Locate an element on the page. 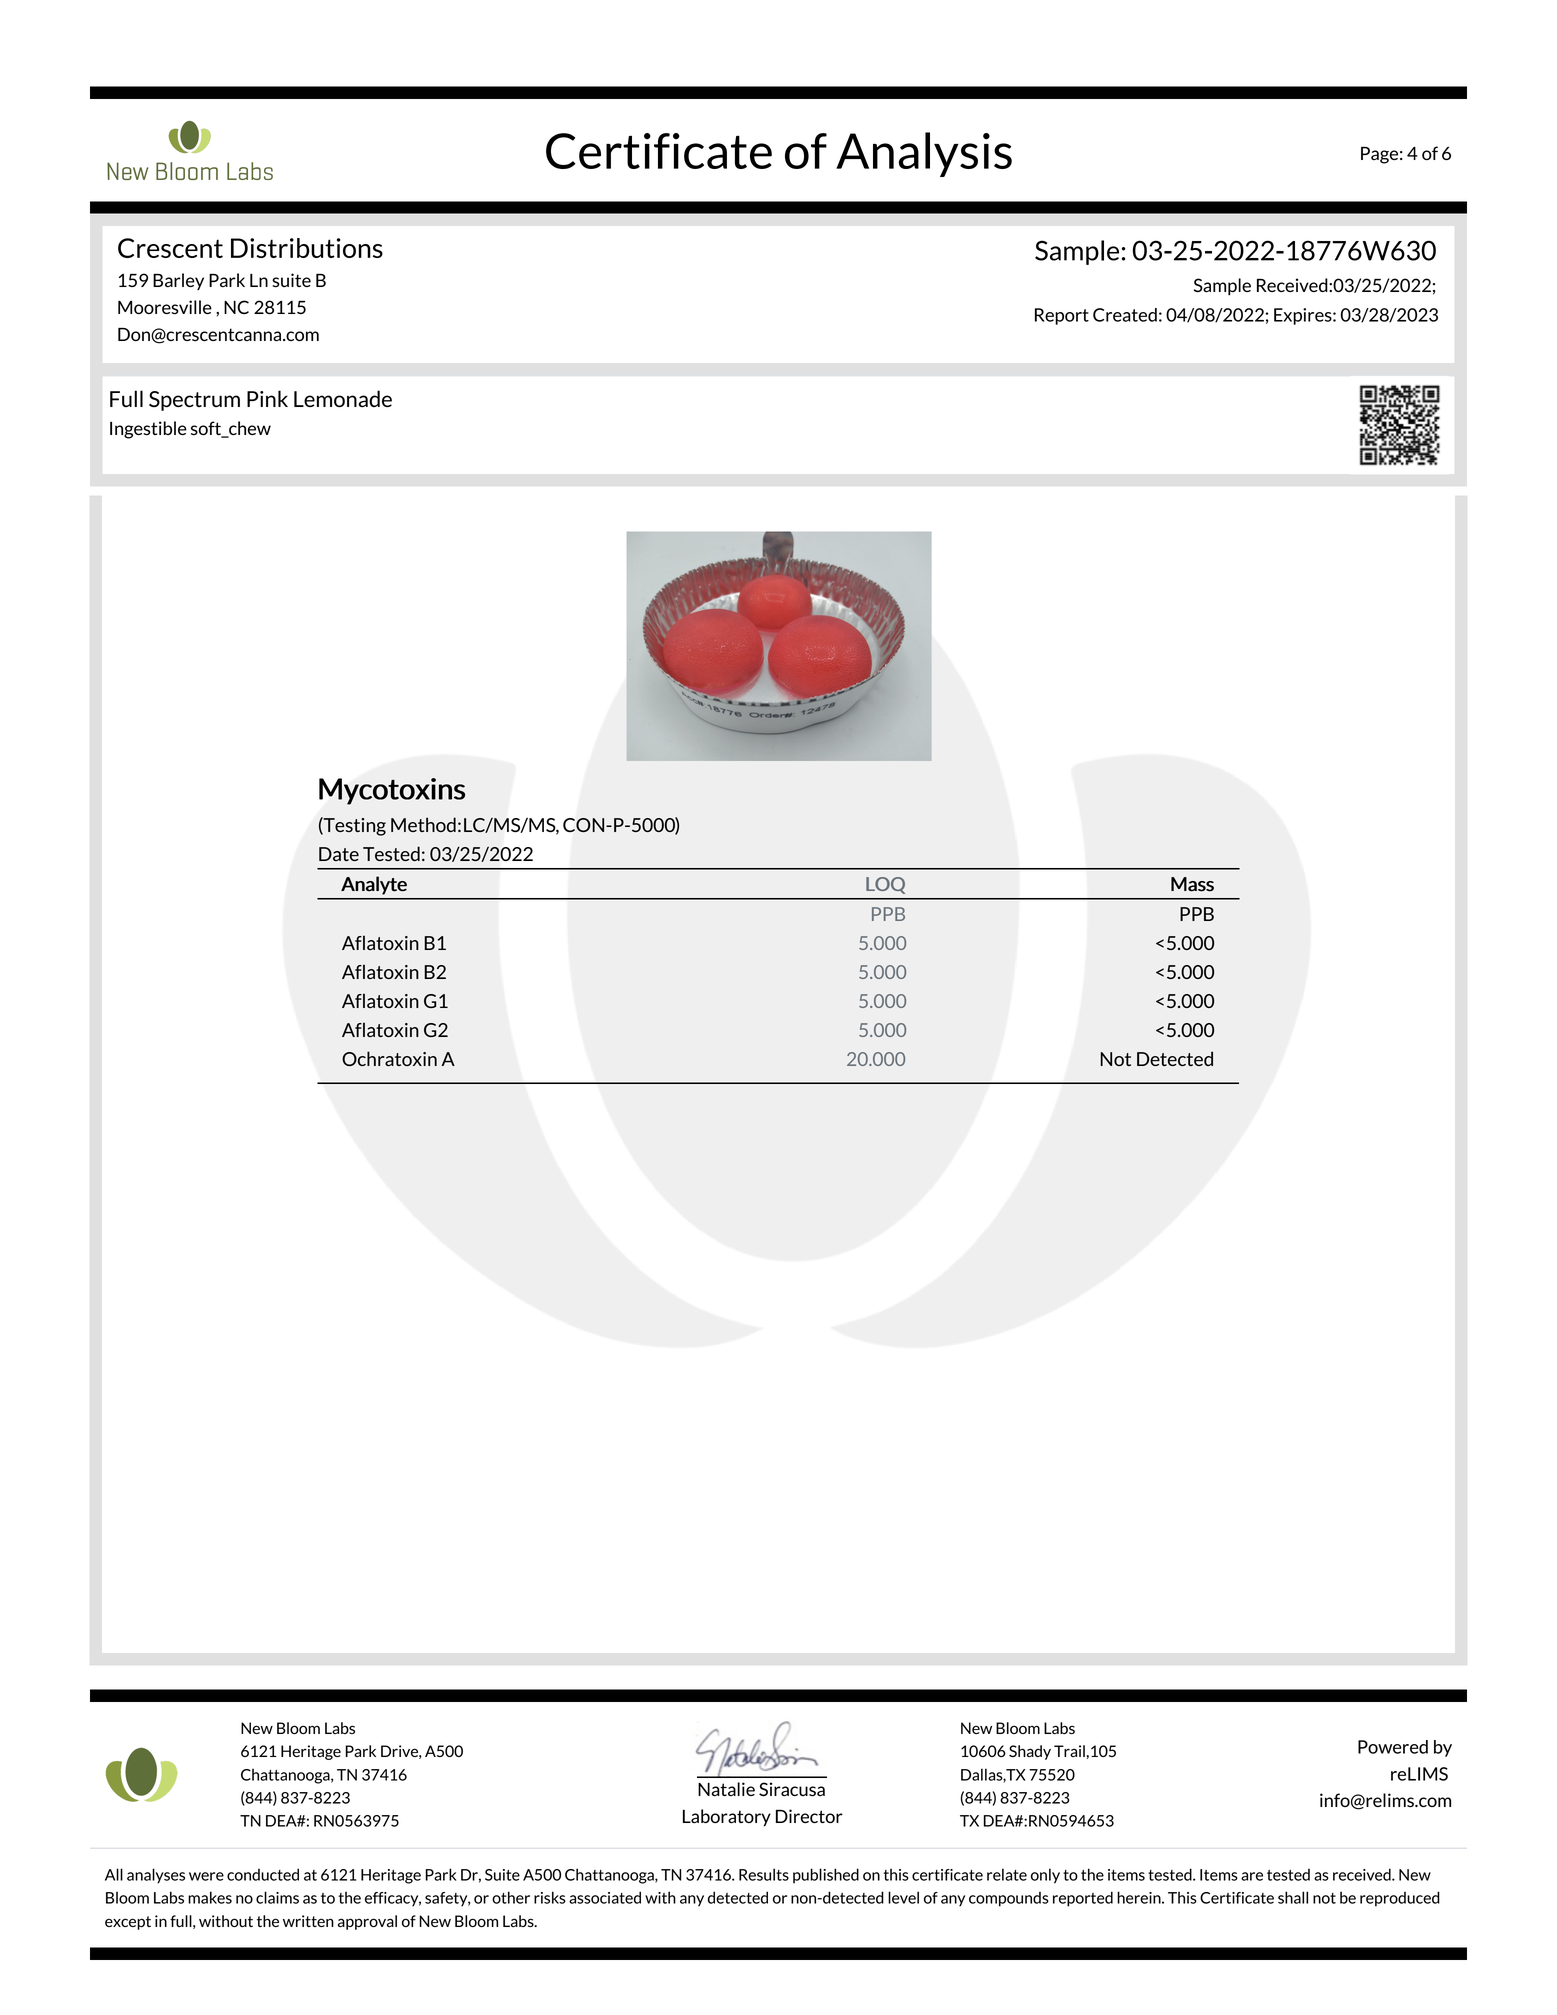 This document has height=2015, width=1557. Analysis is located at coordinates (924, 154).
